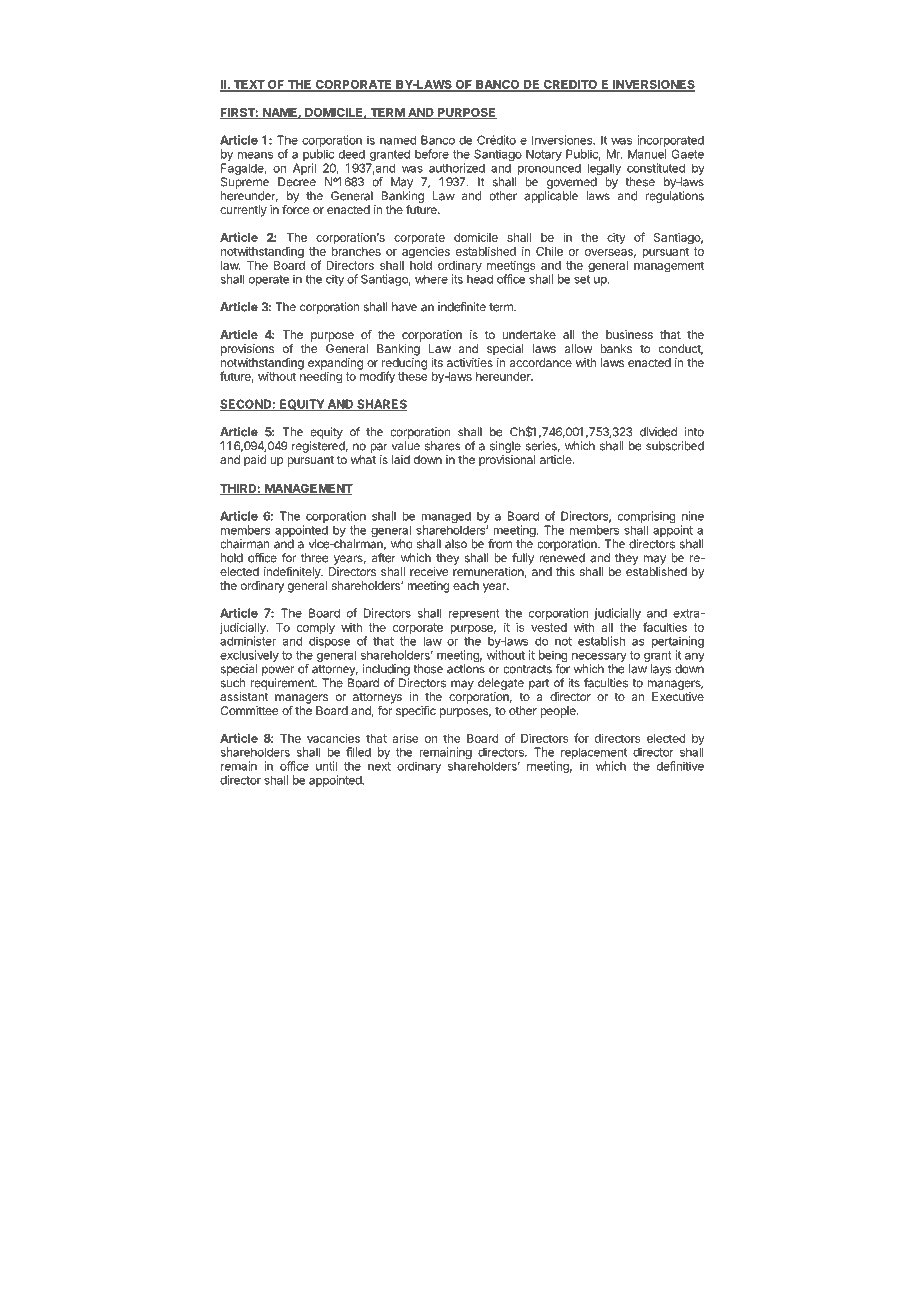 This screenshot has width=924, height=1308. Describe the element at coordinates (405, 738) in the screenshot. I see `arise` at that location.
